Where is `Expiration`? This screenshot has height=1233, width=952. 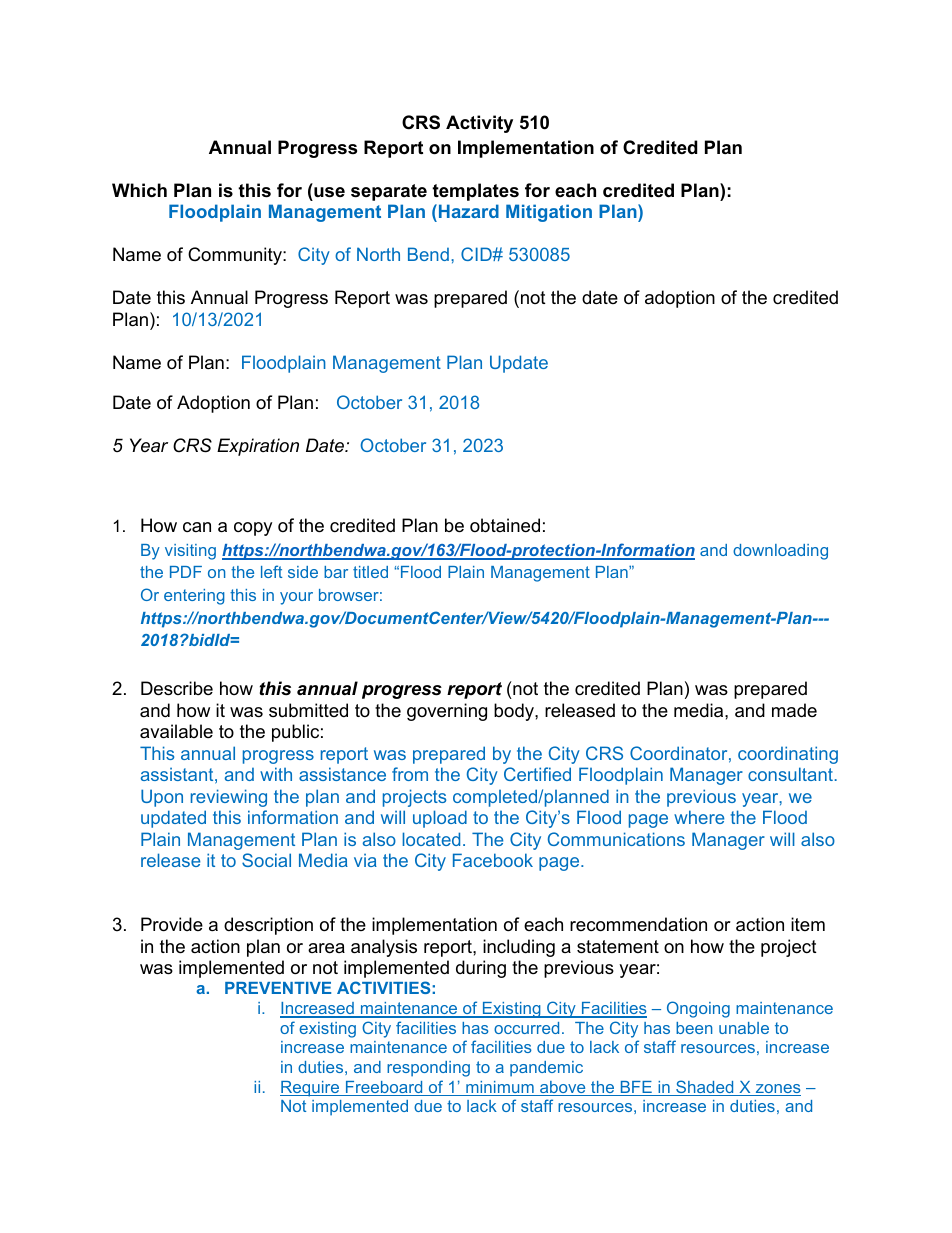 Expiration is located at coordinates (258, 447).
